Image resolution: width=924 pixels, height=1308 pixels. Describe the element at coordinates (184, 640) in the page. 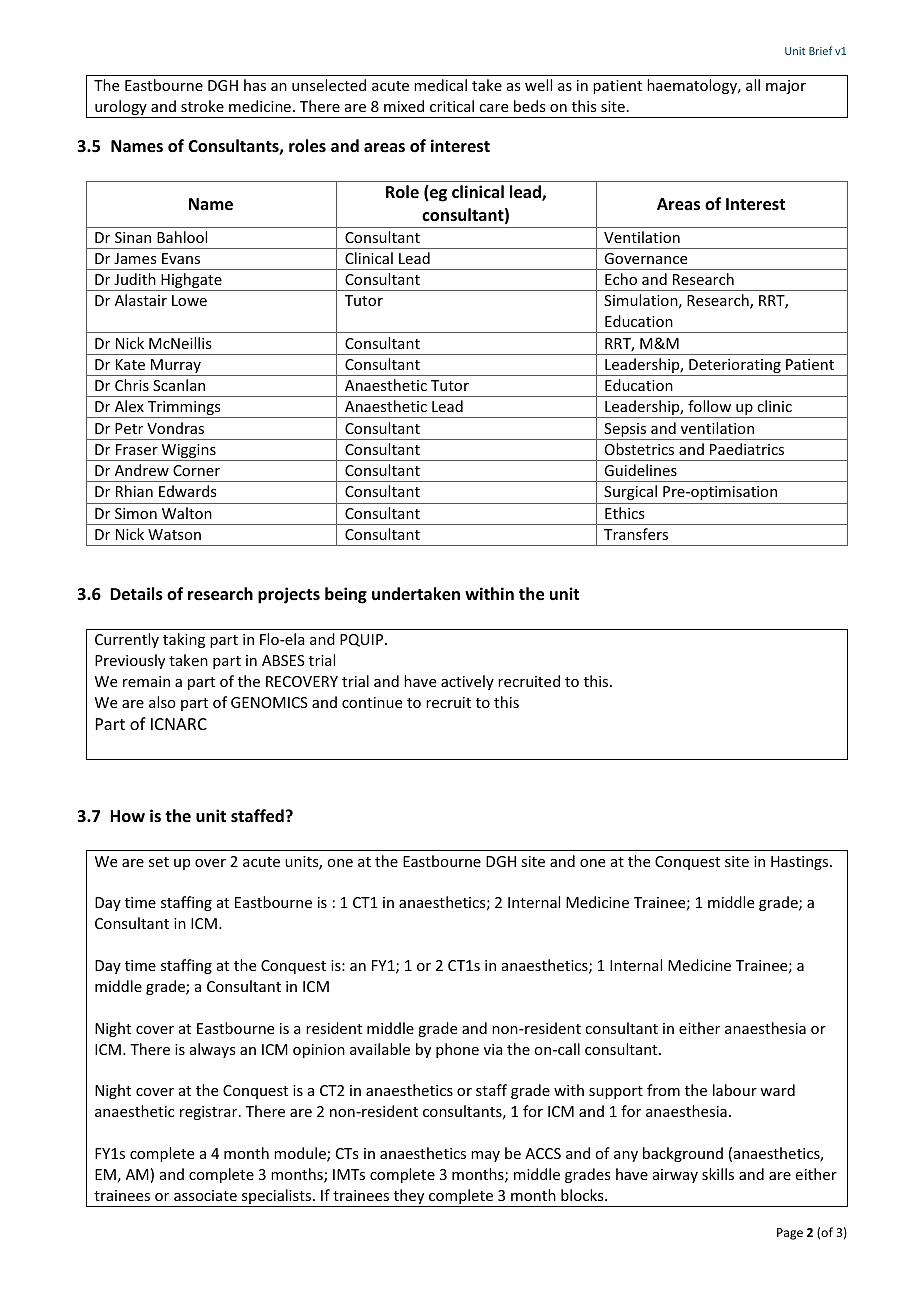

I see `taking` at that location.
